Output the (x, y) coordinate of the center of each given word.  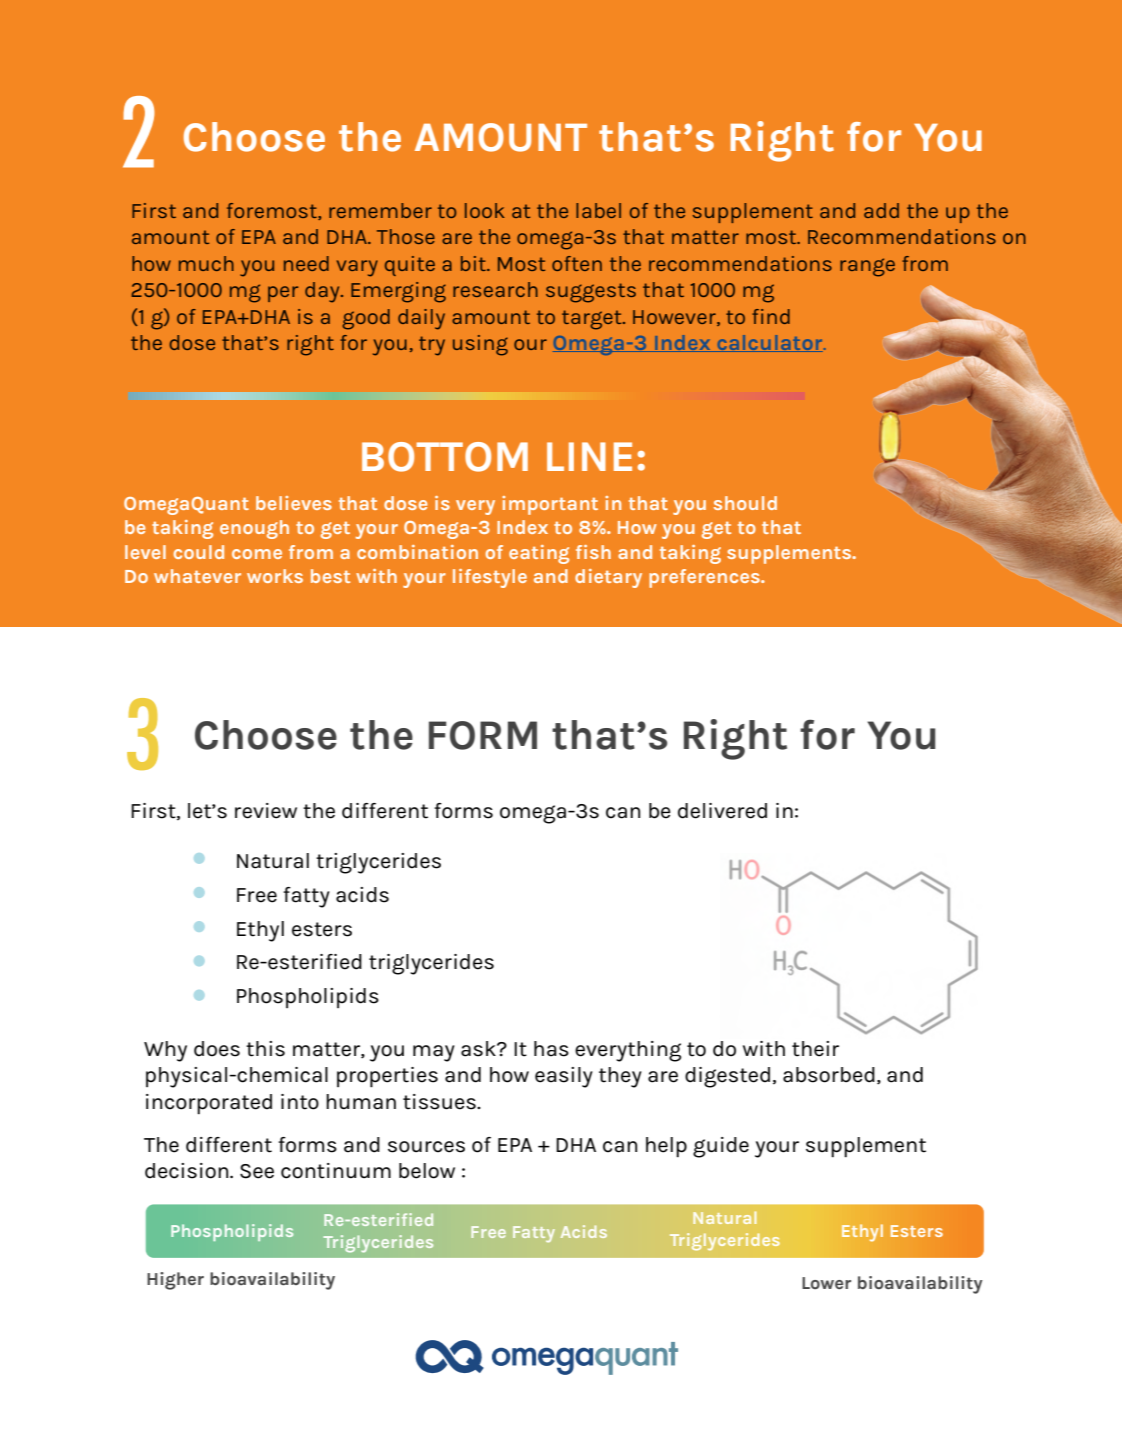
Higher (175, 1281)
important (550, 505)
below (427, 1171)
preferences (705, 578)
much (206, 263)
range (867, 267)
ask (479, 1049)
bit (474, 263)
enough (254, 529)
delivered (722, 811)
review (266, 811)
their (815, 1049)
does (217, 1049)
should (745, 503)
